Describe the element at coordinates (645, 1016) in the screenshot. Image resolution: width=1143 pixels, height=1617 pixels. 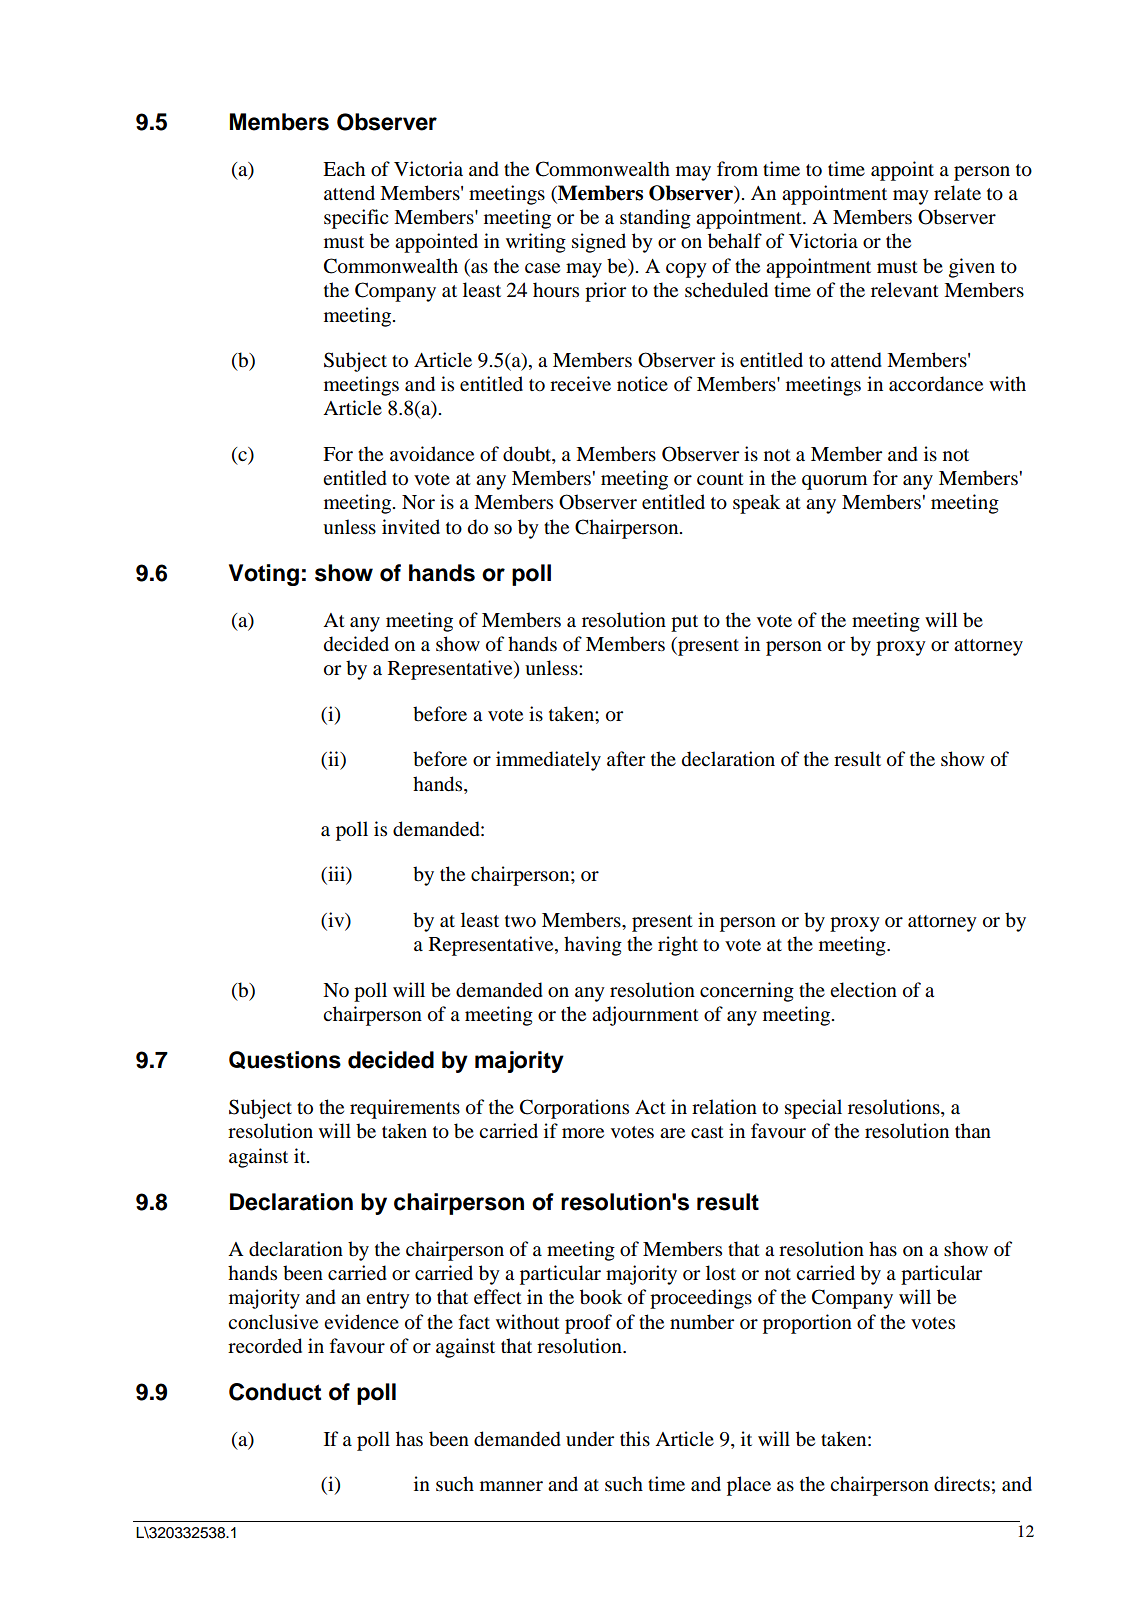
I see `adjournment` at that location.
